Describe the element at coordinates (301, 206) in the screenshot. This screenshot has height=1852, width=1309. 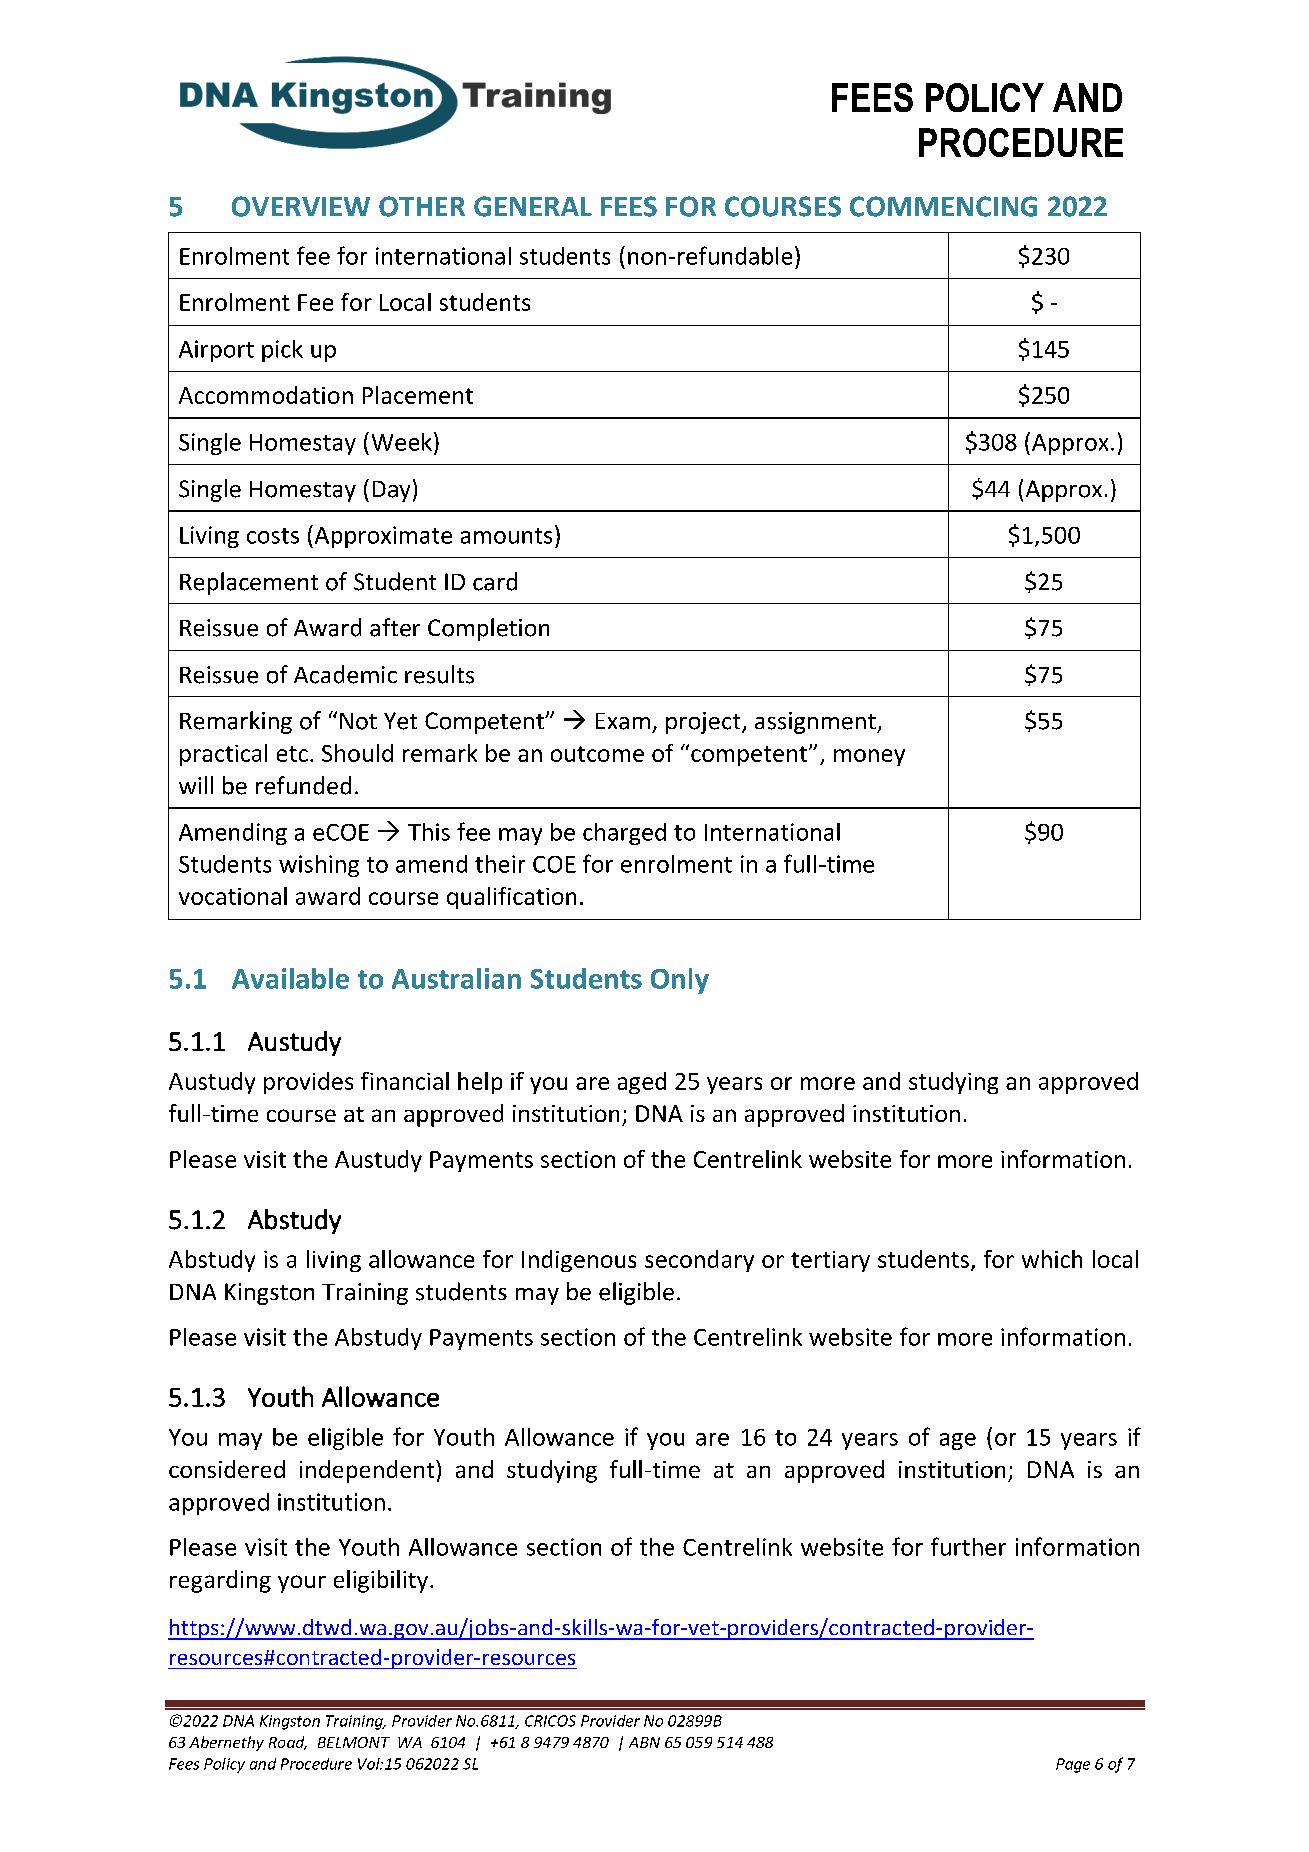
I see `OVERVIEW` at that location.
